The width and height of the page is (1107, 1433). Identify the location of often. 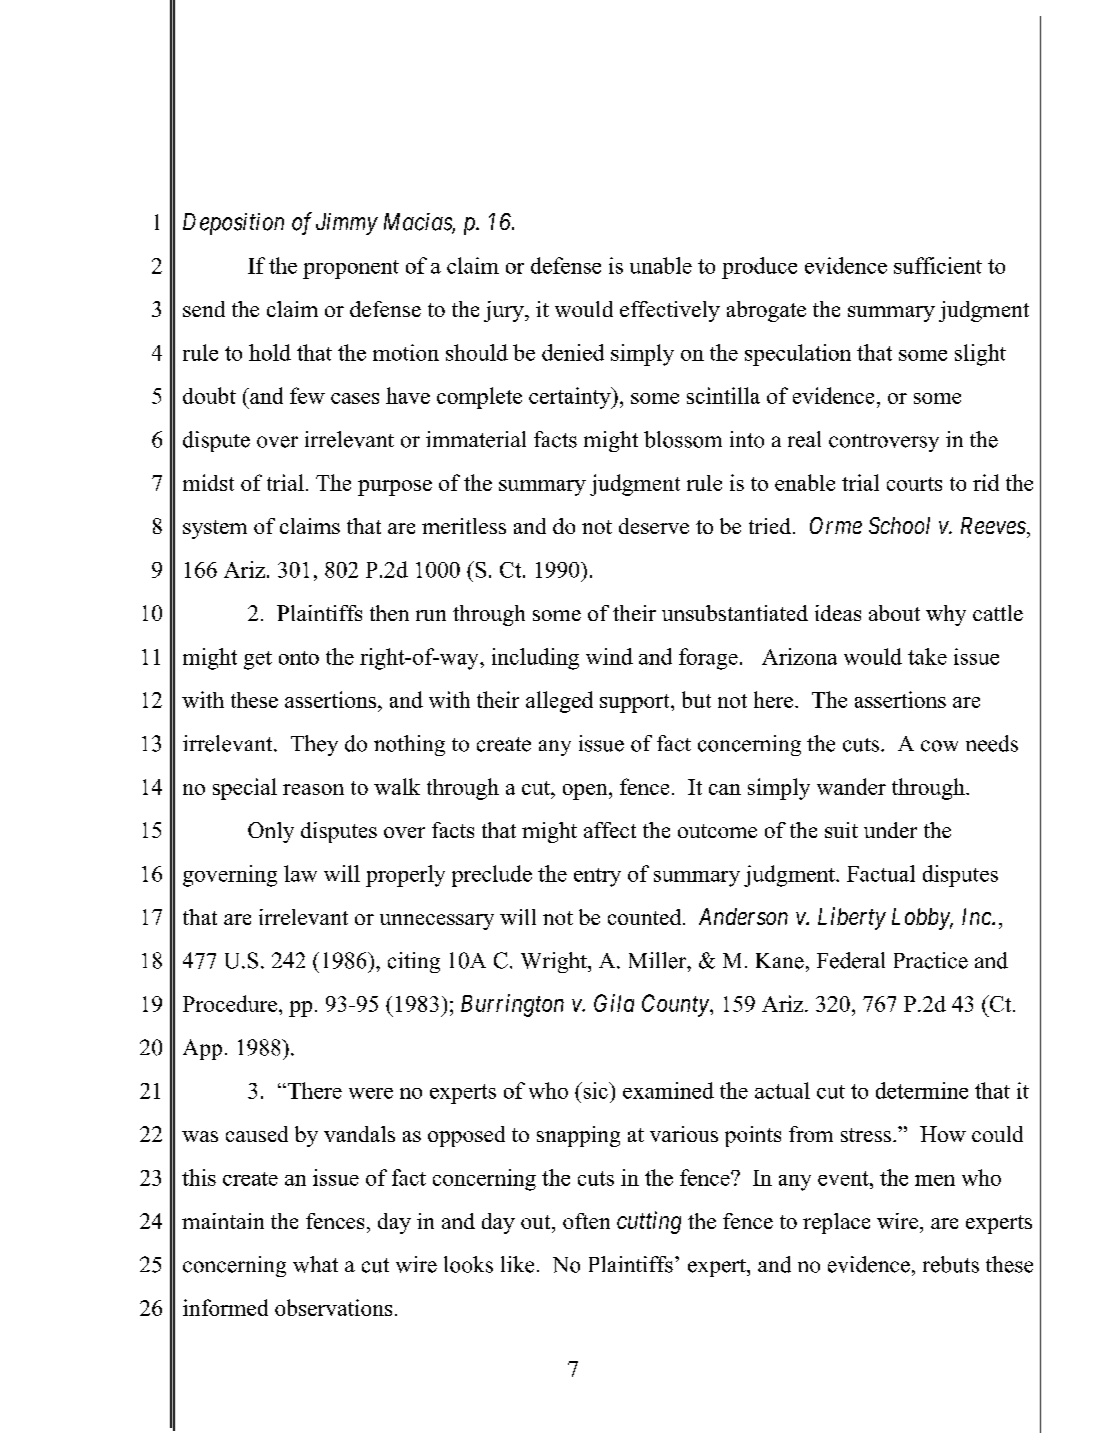
(586, 1221).
